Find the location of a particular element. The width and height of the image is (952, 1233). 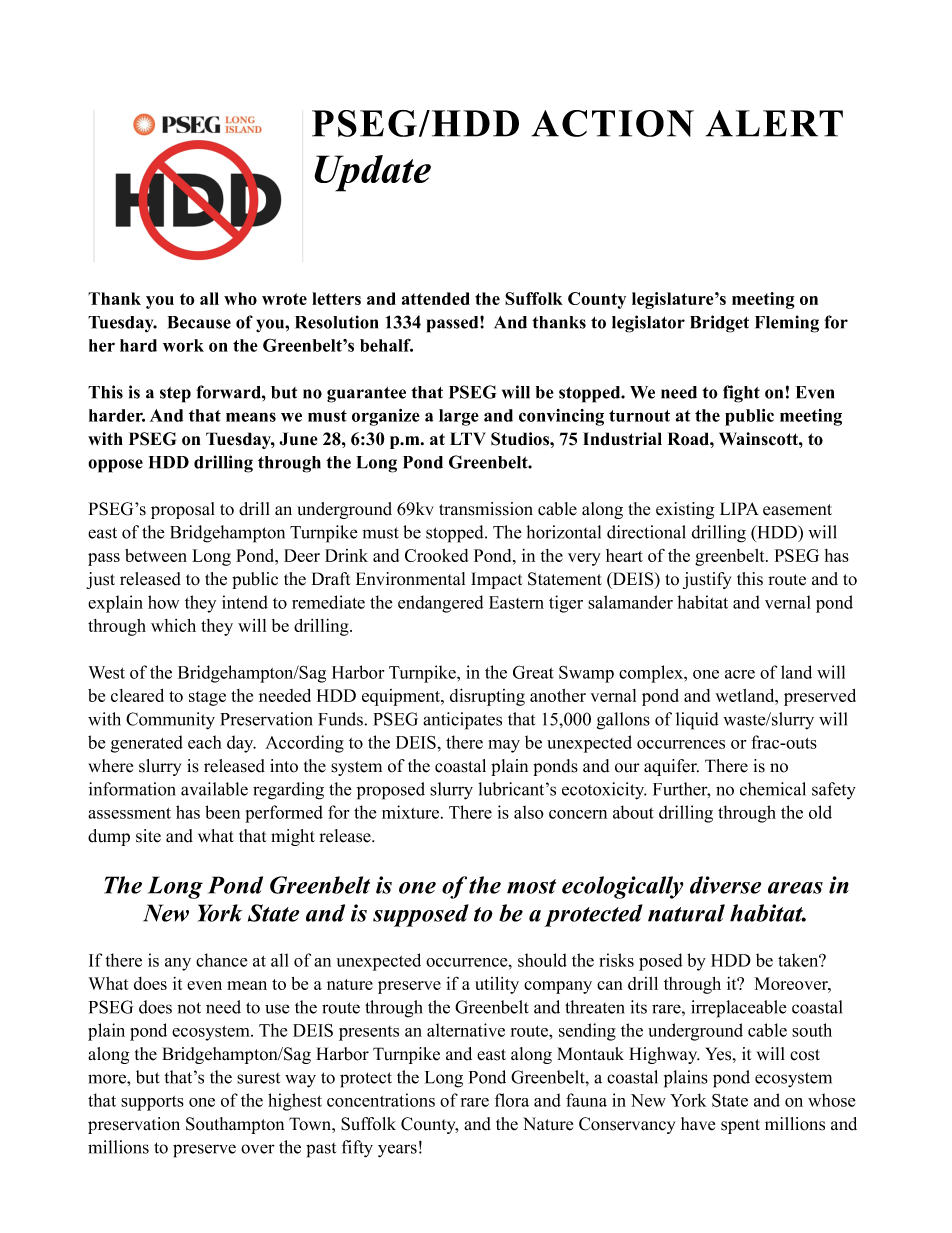

mixture is located at coordinates (412, 812).
